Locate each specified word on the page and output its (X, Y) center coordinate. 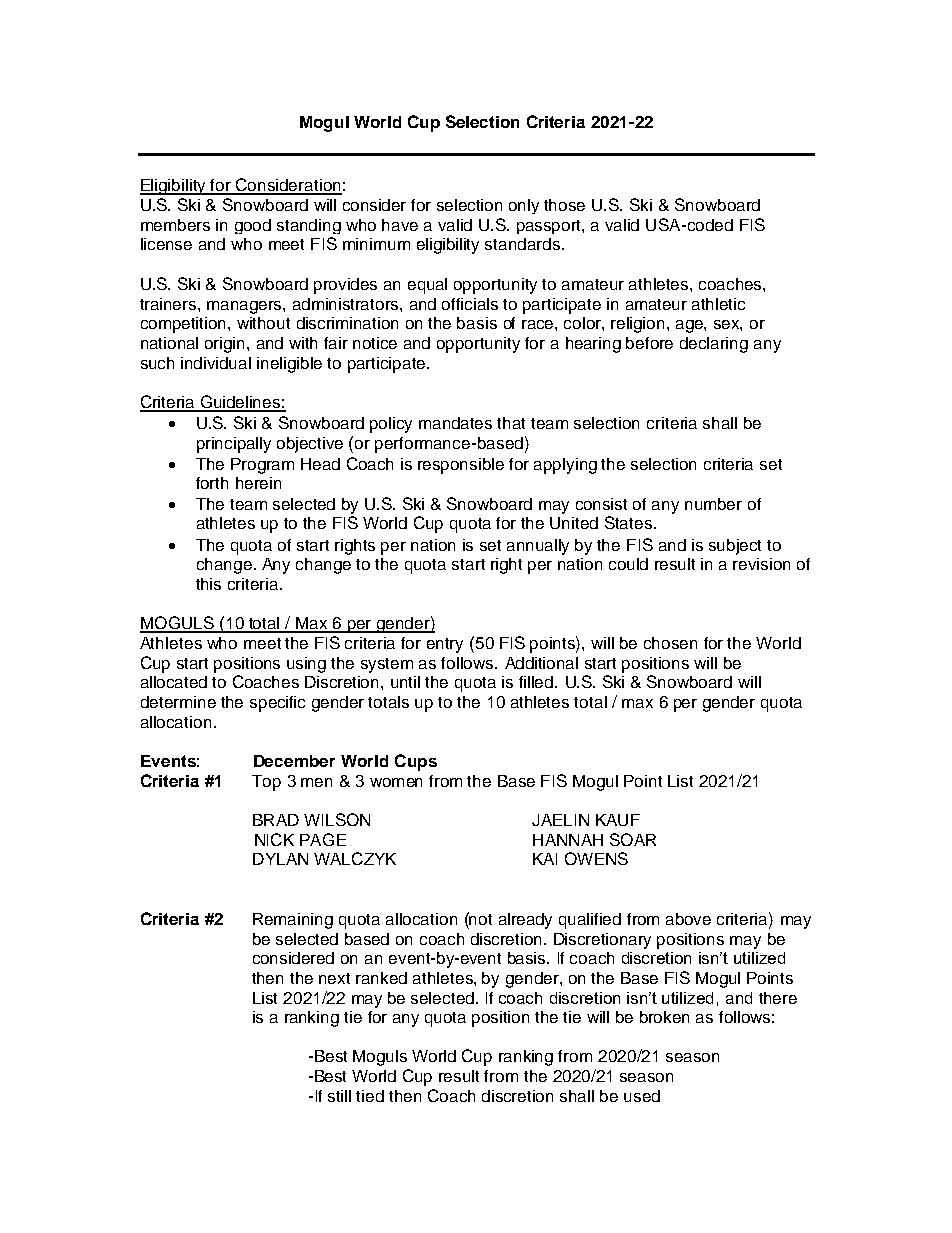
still (339, 1096)
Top (266, 783)
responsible (461, 466)
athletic (718, 304)
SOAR (633, 839)
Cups (416, 762)
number (713, 504)
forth (212, 483)
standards (524, 244)
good (253, 226)
